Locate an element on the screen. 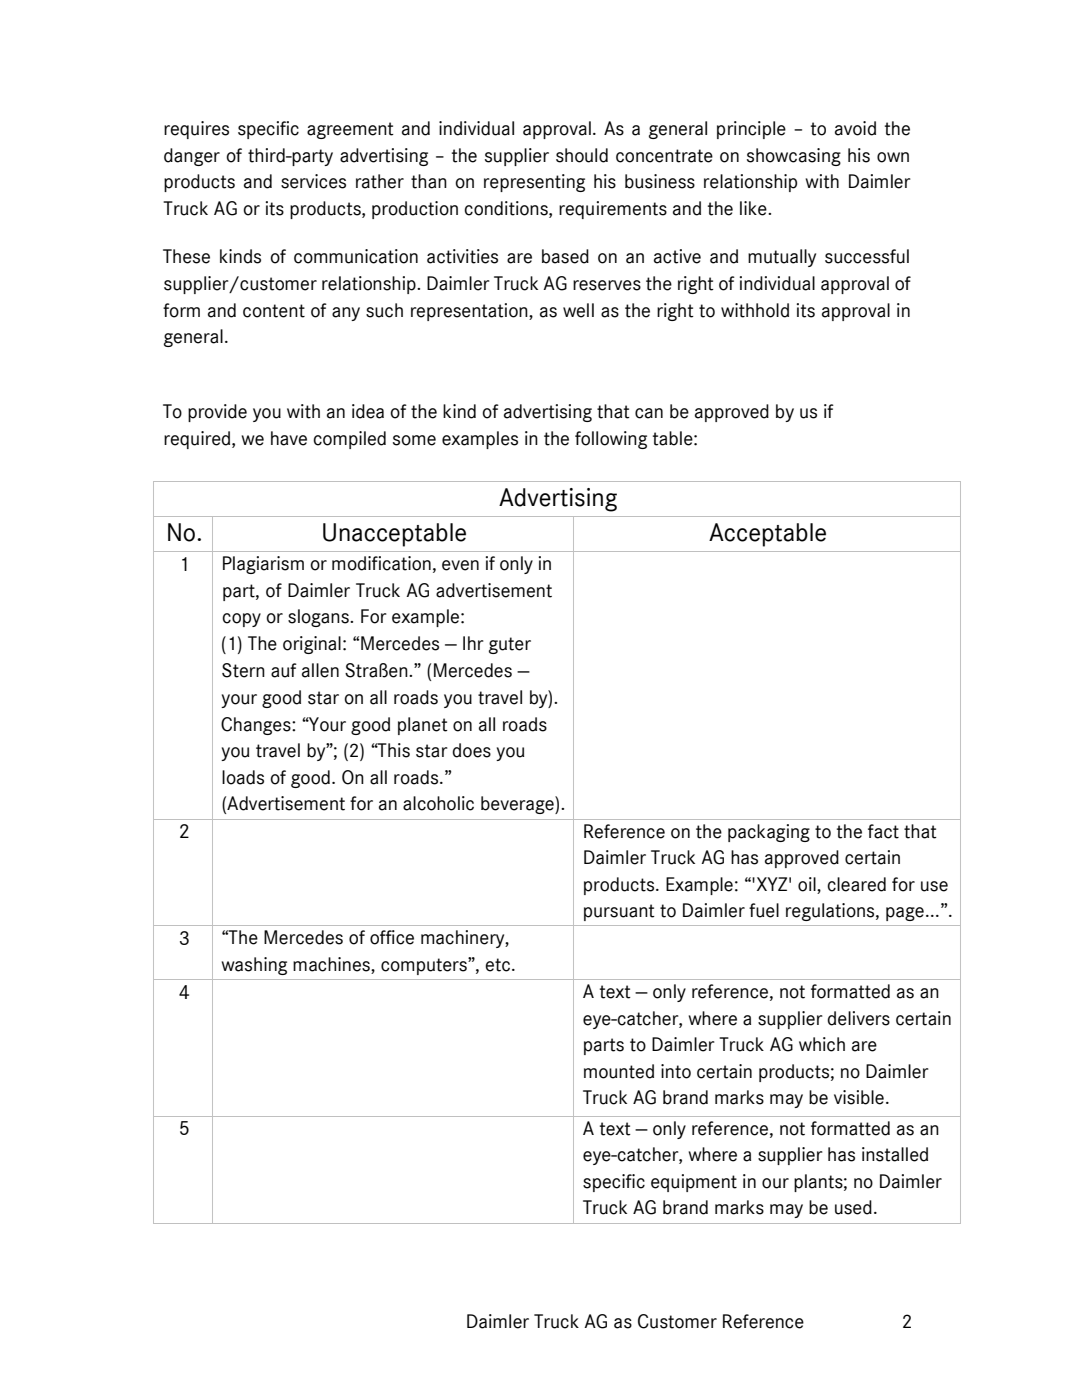 The image size is (1076, 1393). can is located at coordinates (649, 413).
